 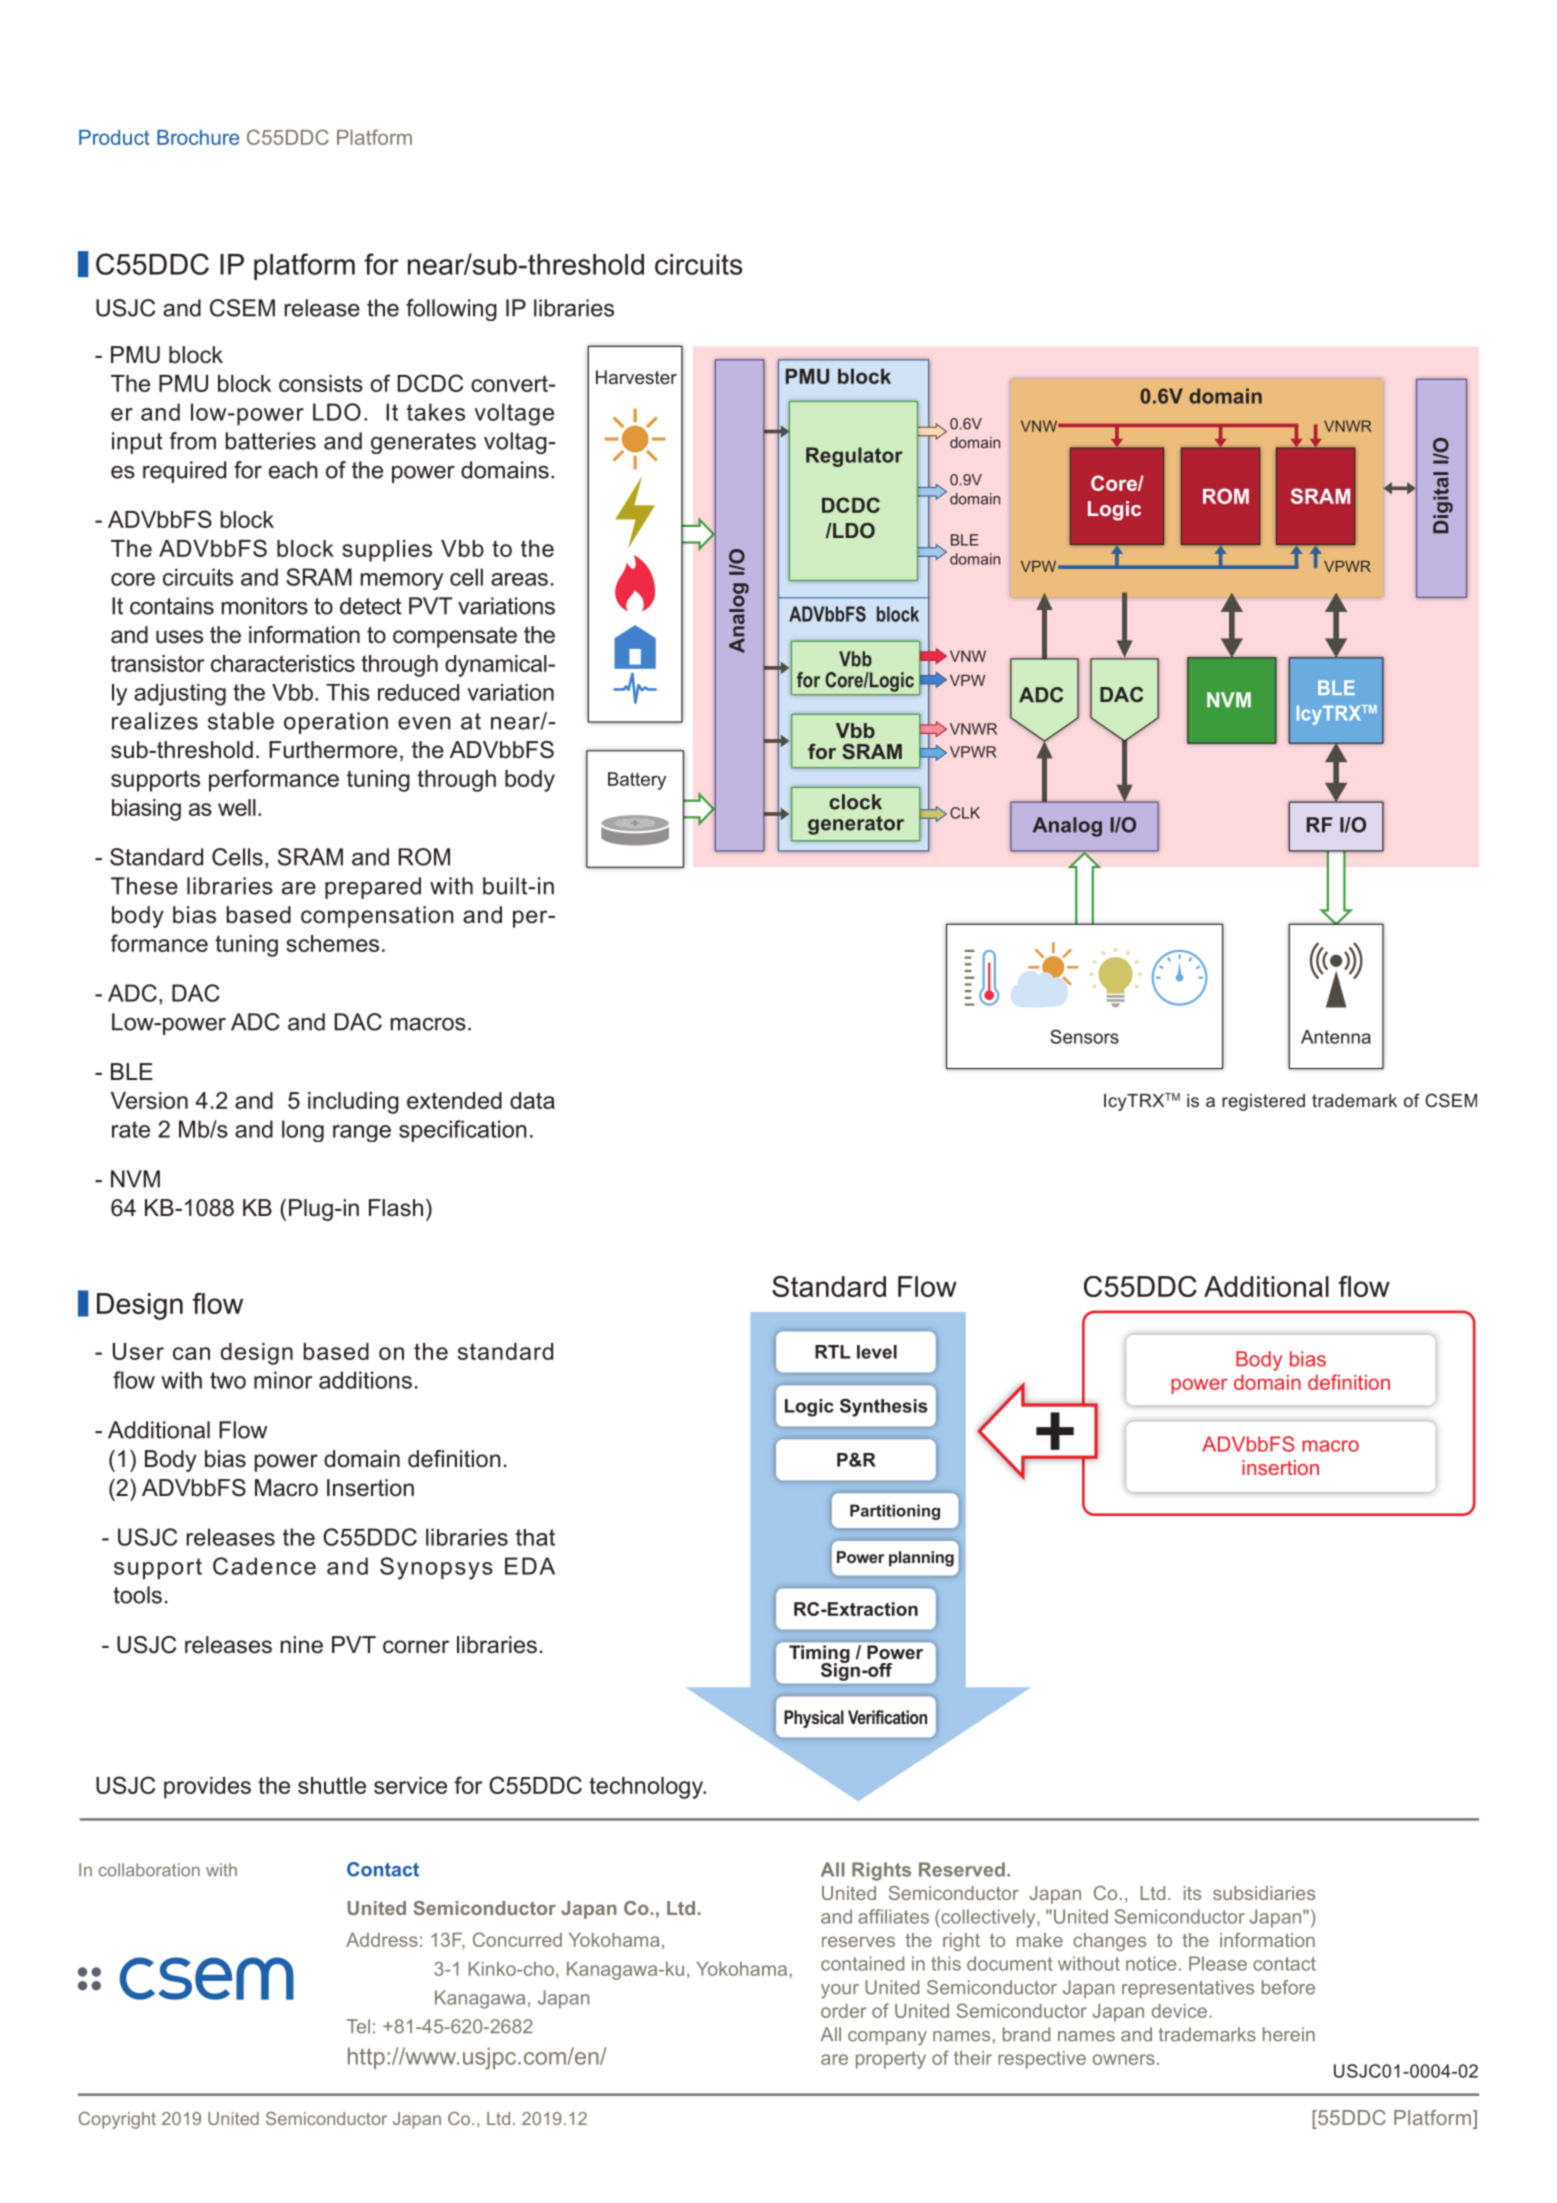 What do you see at coordinates (840, 1991) in the screenshot?
I see `your` at bounding box center [840, 1991].
